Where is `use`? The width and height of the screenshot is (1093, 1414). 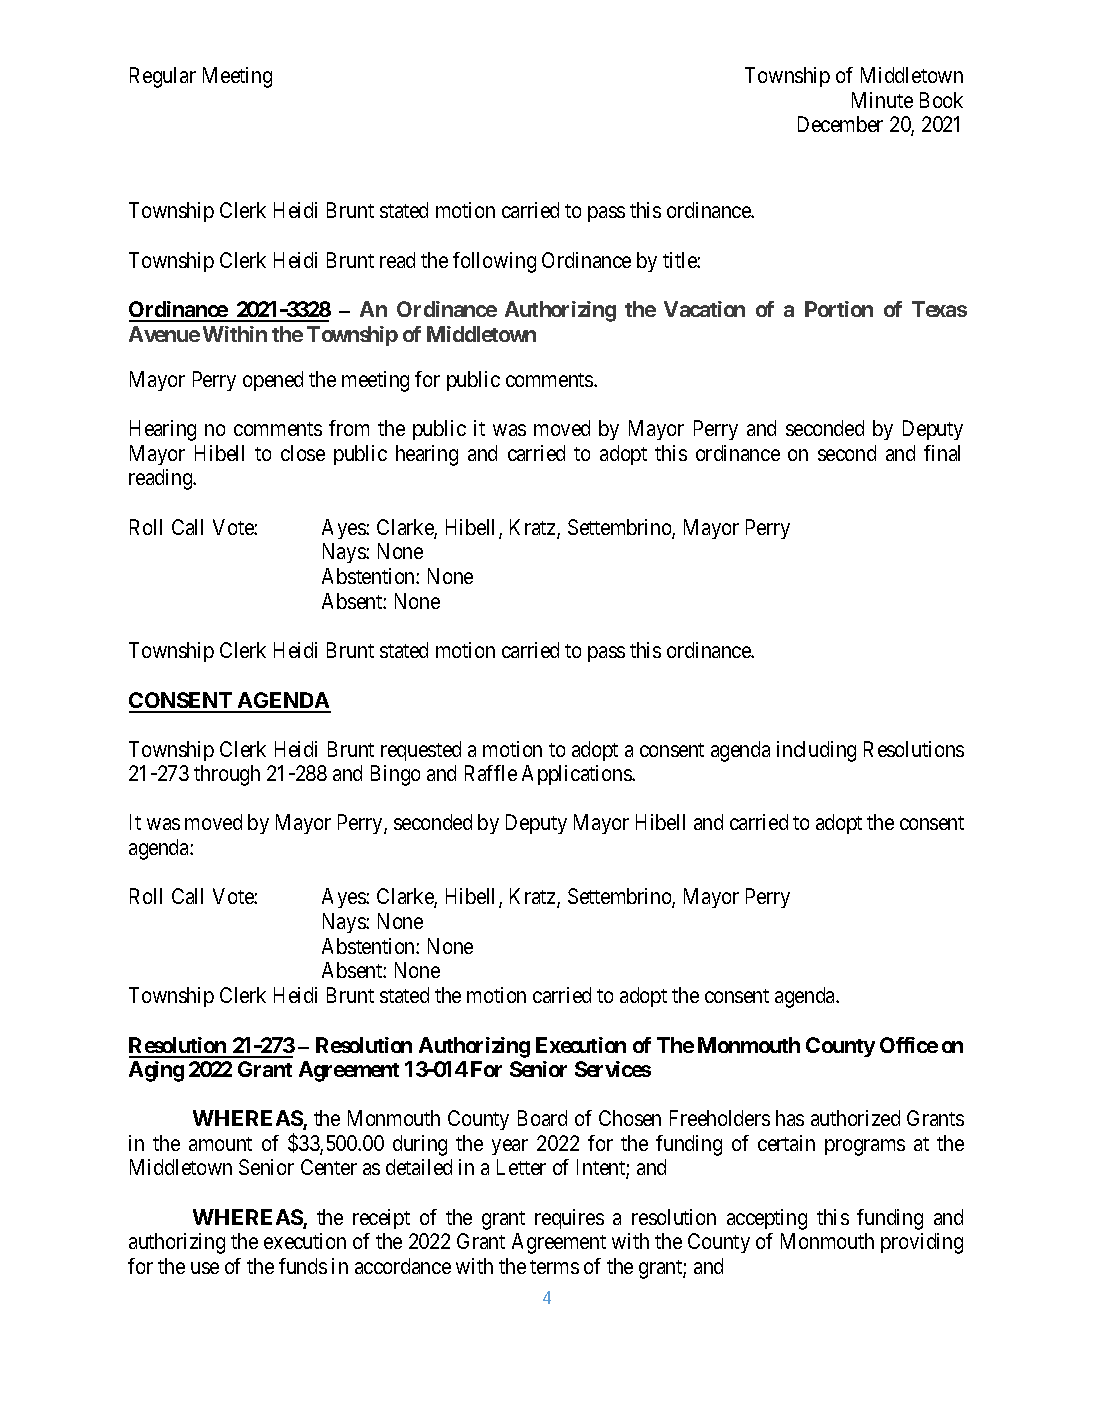
use is located at coordinates (205, 1268).
